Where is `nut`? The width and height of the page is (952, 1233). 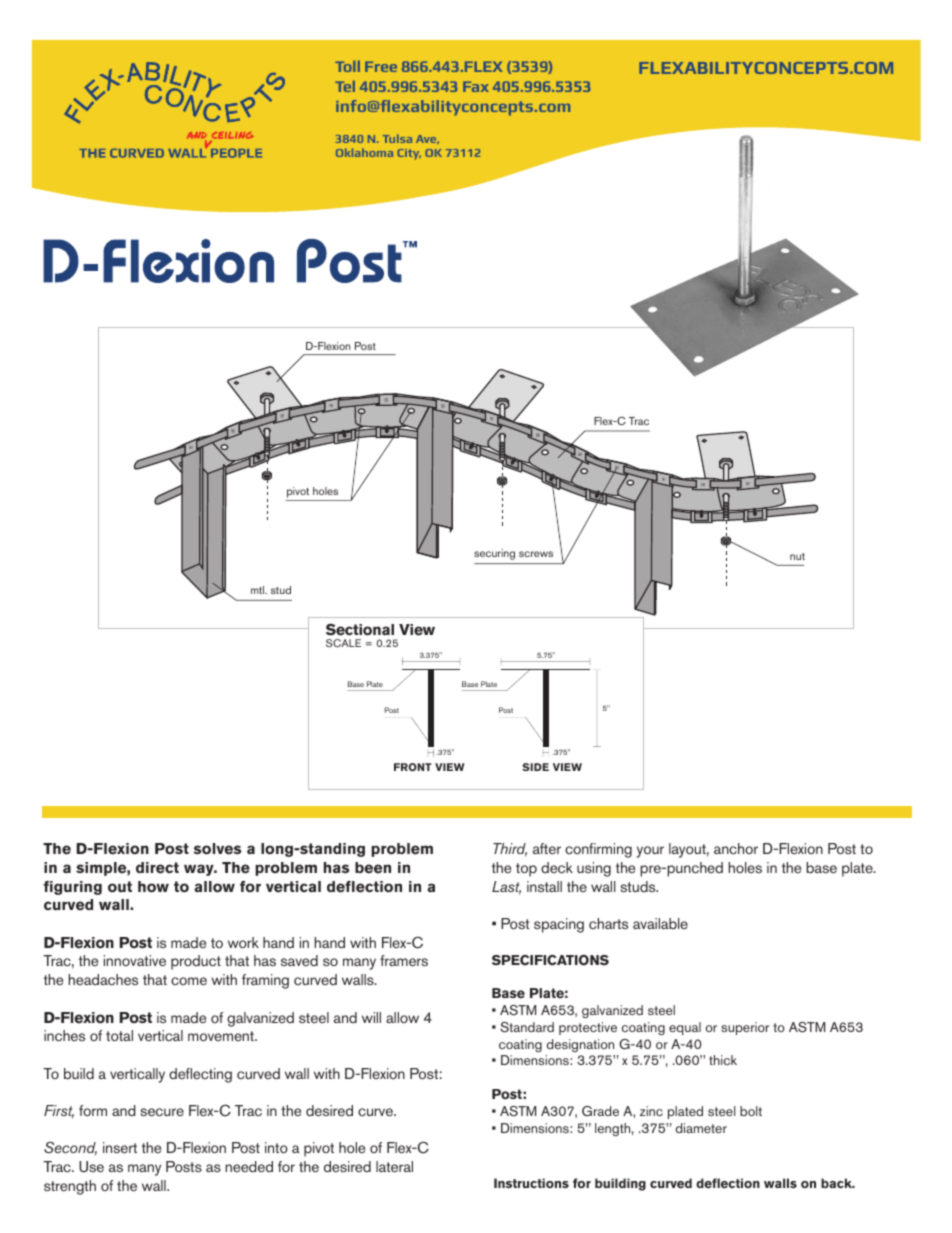 nut is located at coordinates (797, 556).
